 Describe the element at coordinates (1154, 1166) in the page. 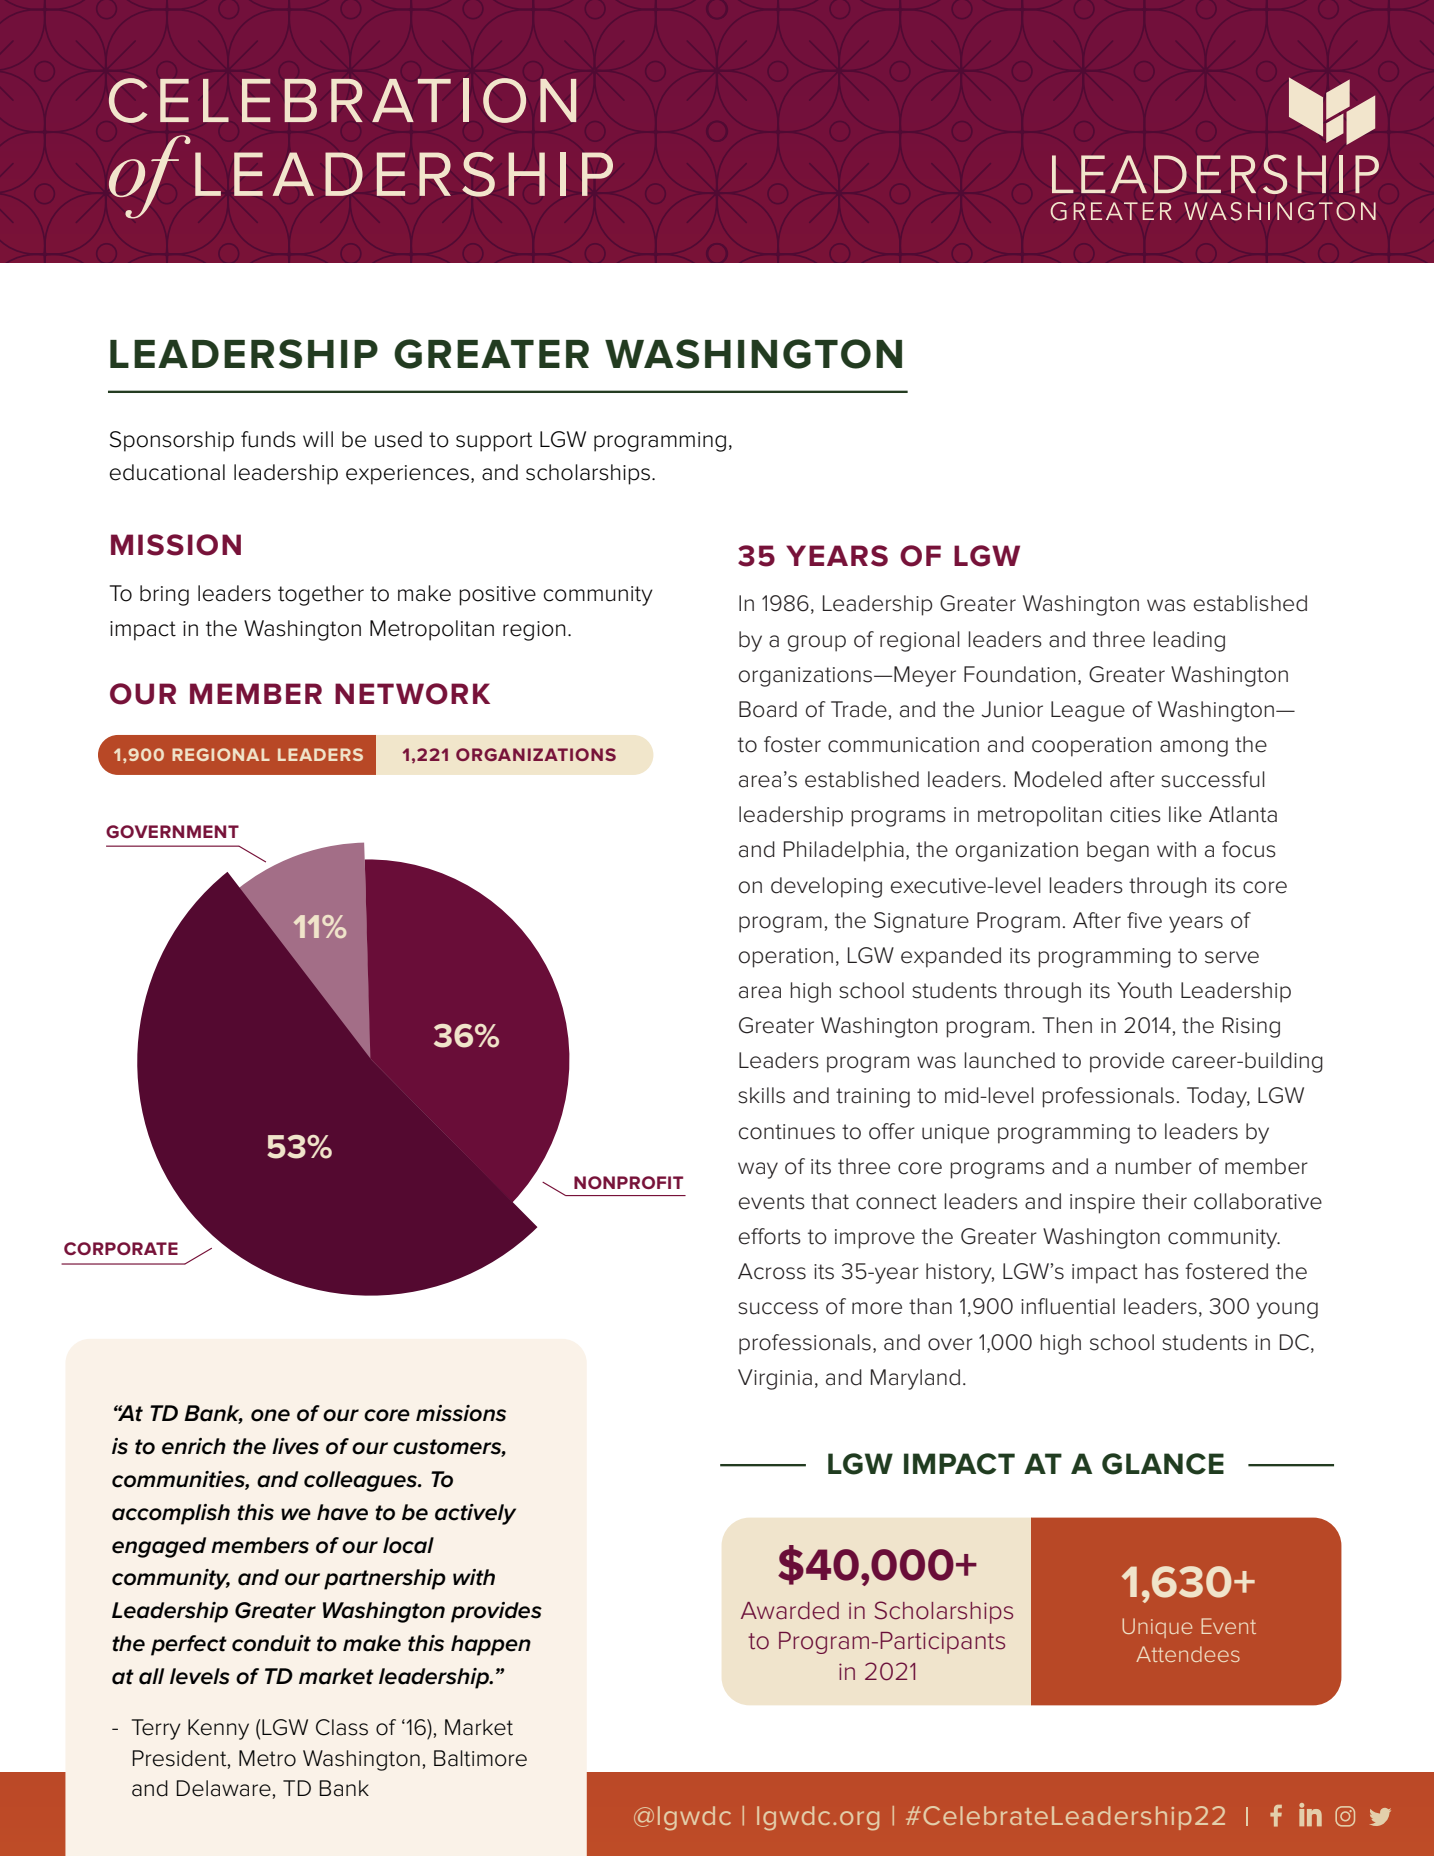

I see `number` at that location.
